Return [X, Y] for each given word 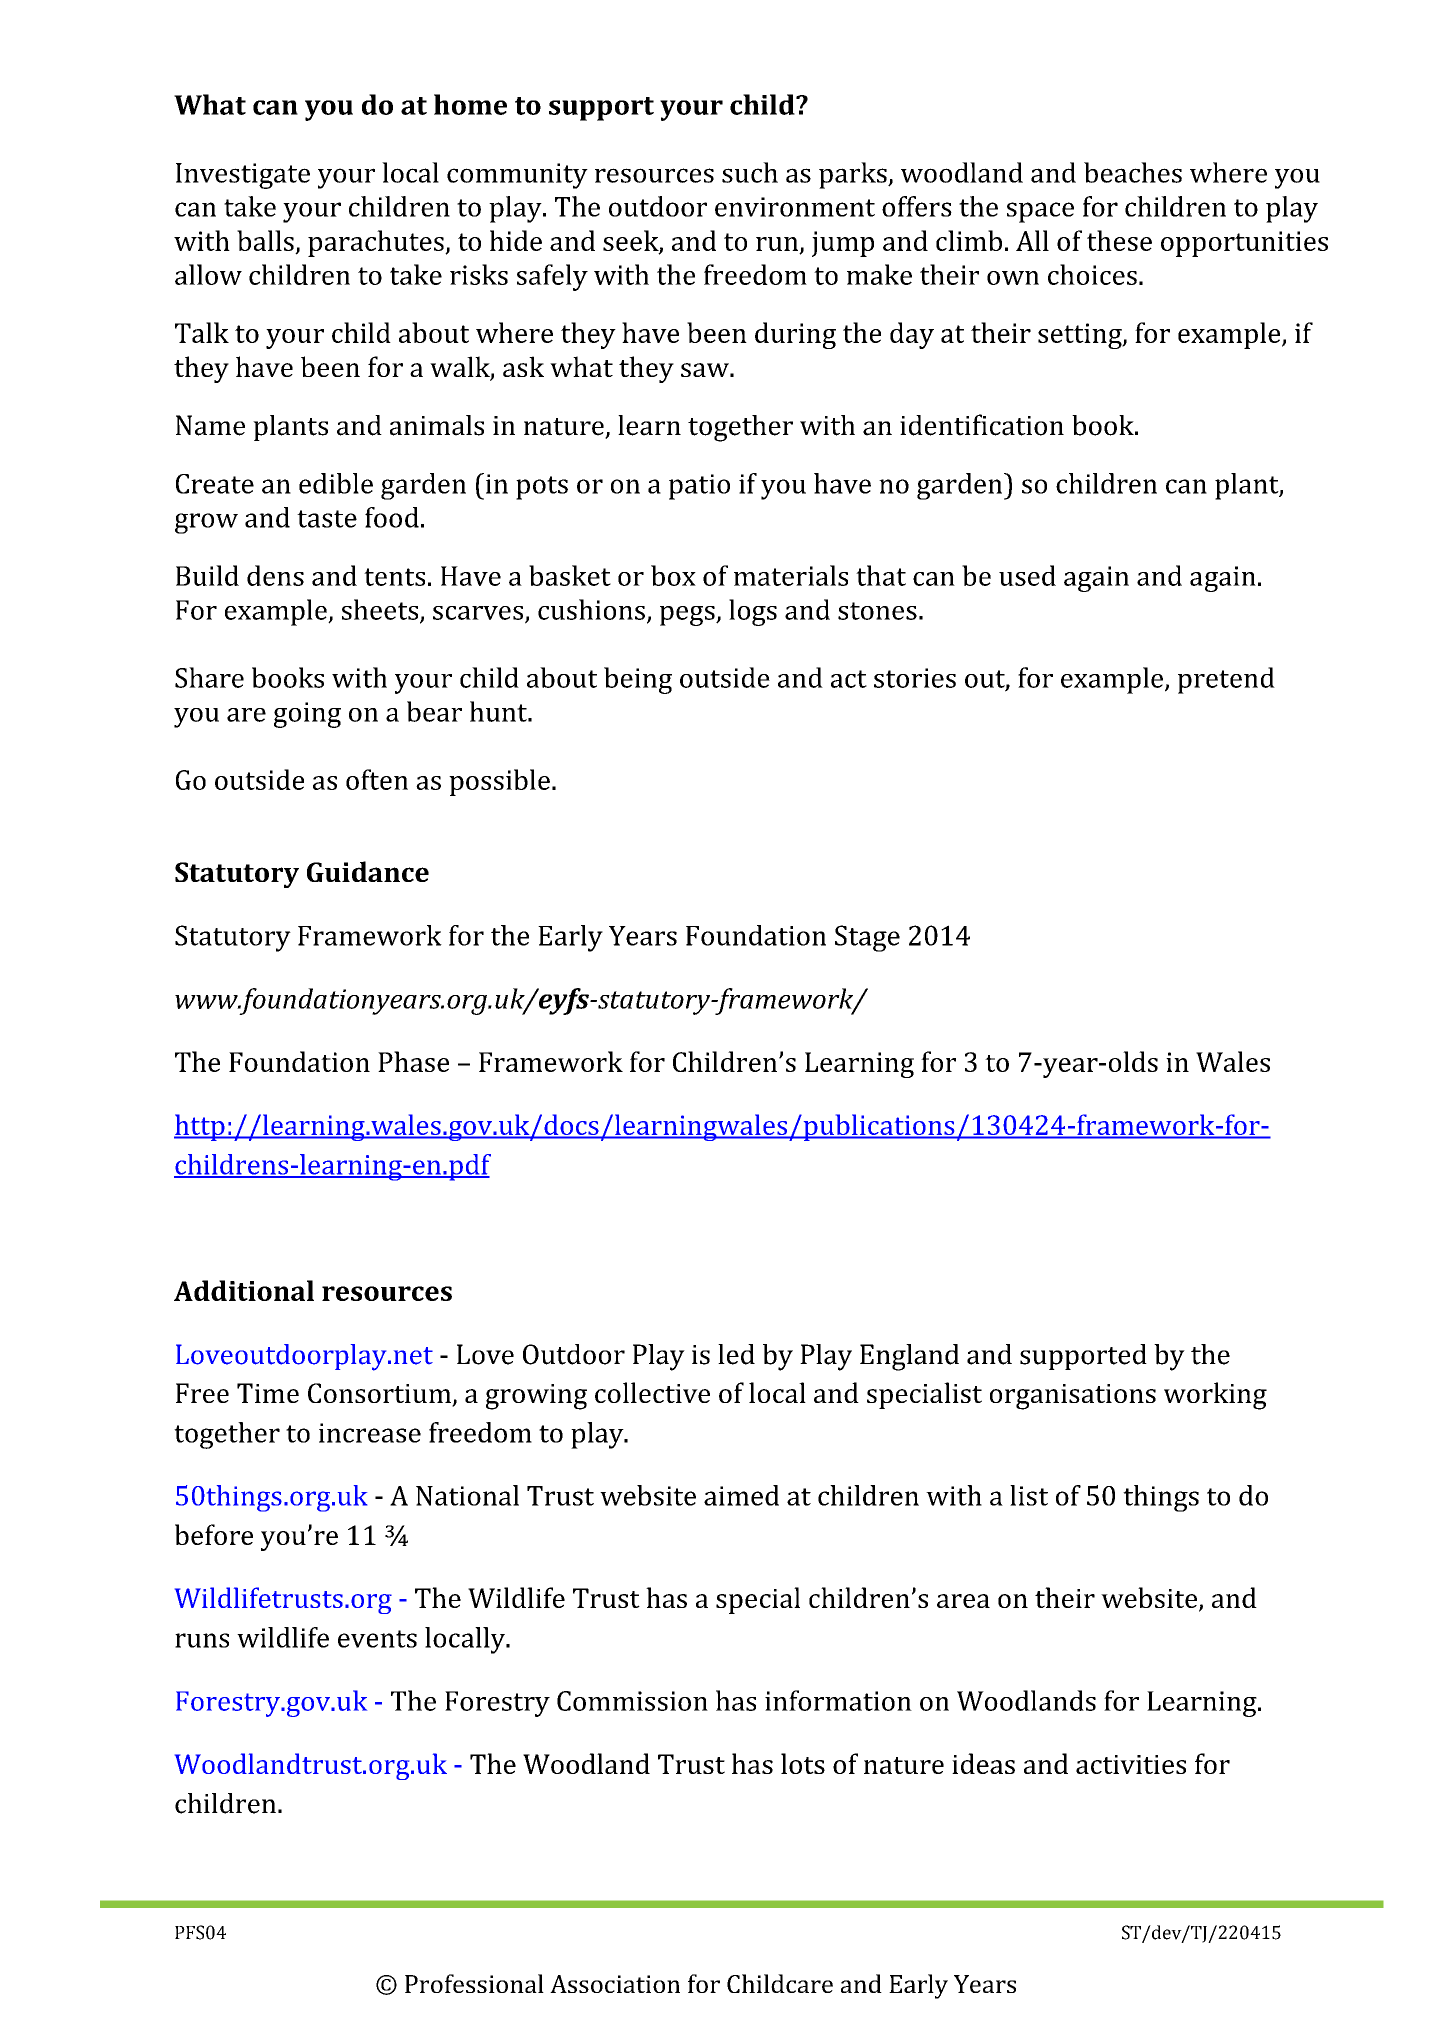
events [377, 1639]
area [963, 1601]
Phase [413, 1061]
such [750, 172]
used [1027, 575]
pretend [1226, 680]
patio [699, 487]
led [736, 1354]
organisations [1073, 1397]
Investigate [243, 176]
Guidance [368, 871]
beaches [1133, 172]
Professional [474, 1983]
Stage [867, 938]
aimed [741, 1495]
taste [327, 519]
